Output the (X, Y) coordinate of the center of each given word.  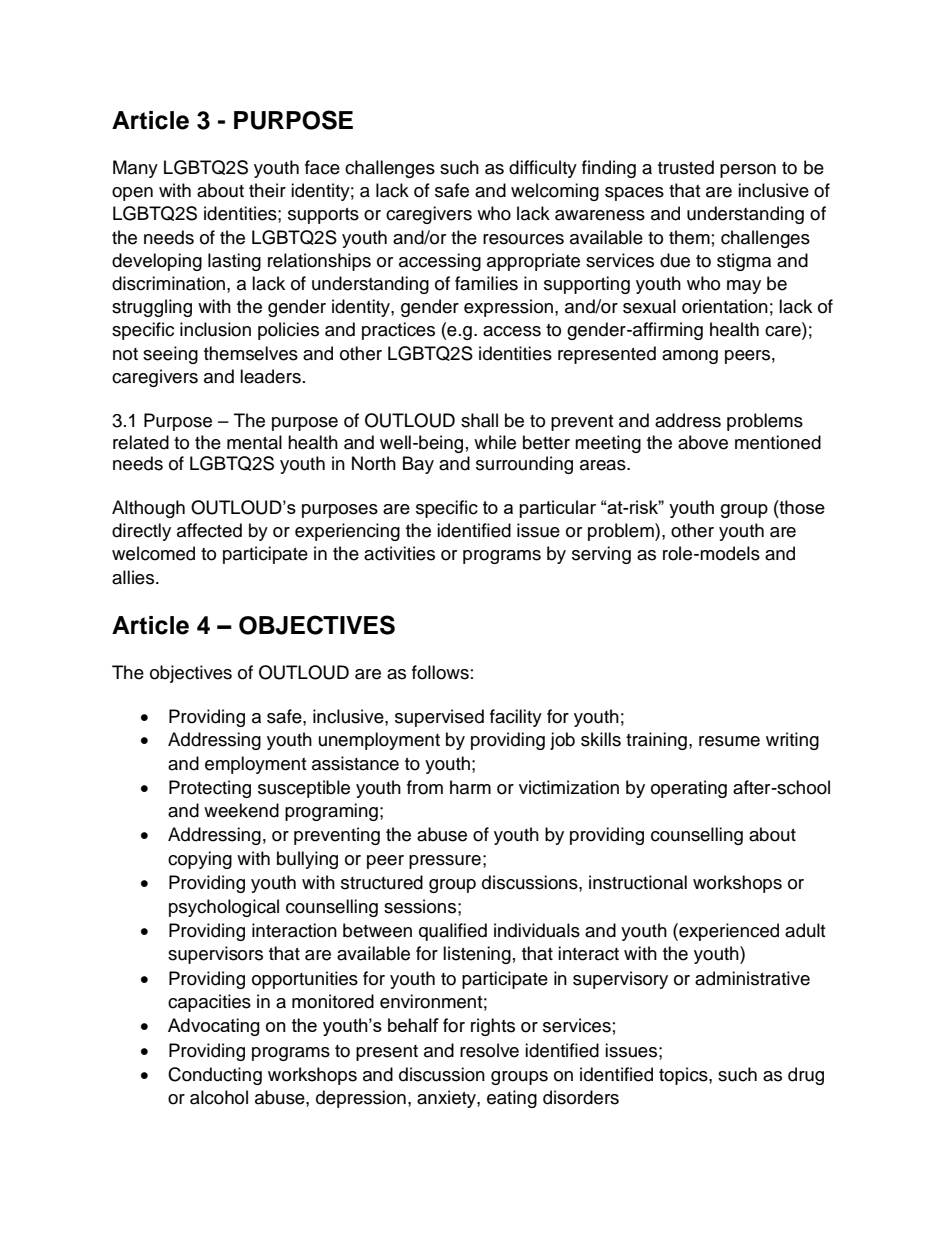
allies (134, 577)
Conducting (215, 1076)
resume (729, 741)
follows (440, 672)
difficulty (543, 169)
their (267, 190)
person (748, 171)
